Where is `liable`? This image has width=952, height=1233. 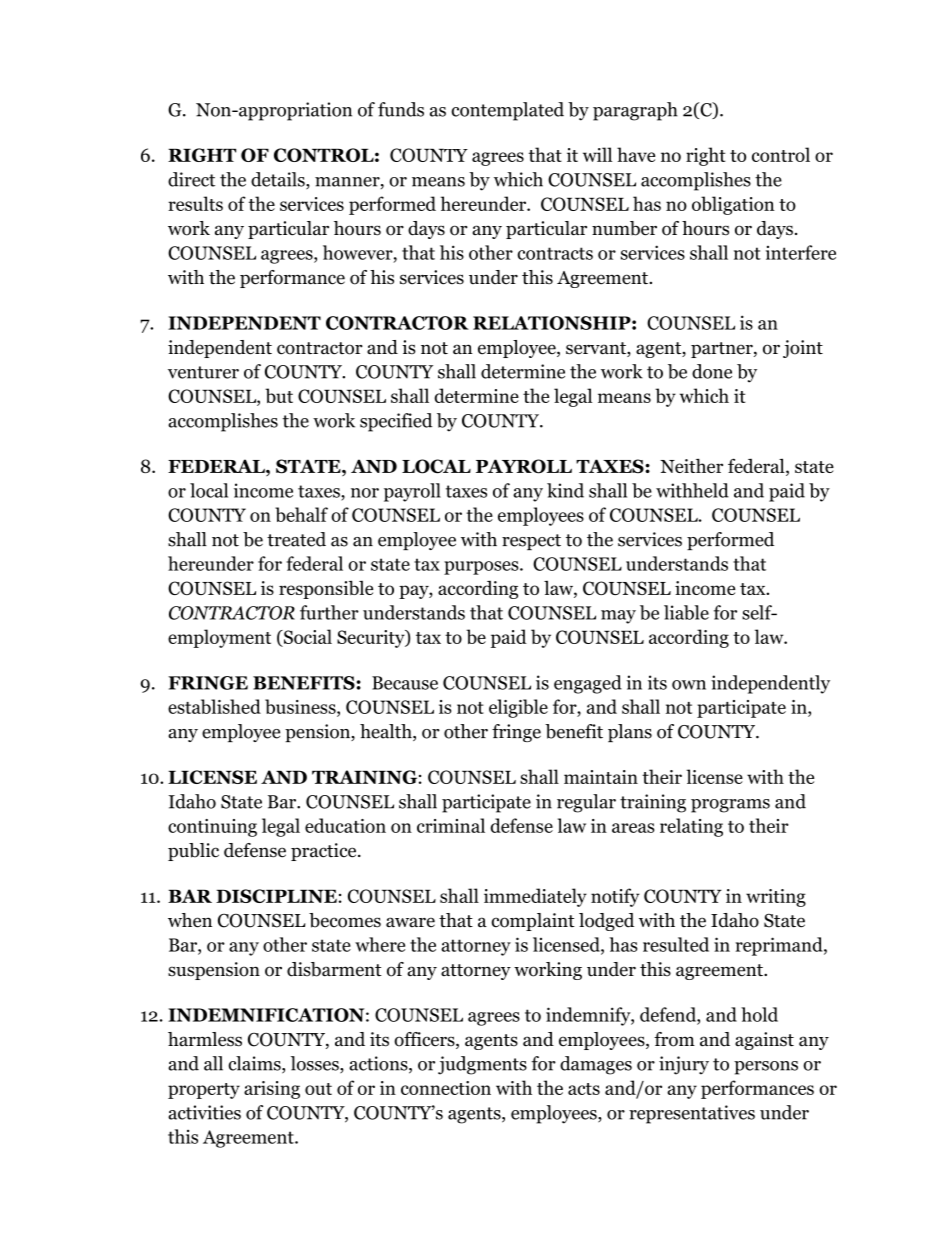
liable is located at coordinates (686, 612).
